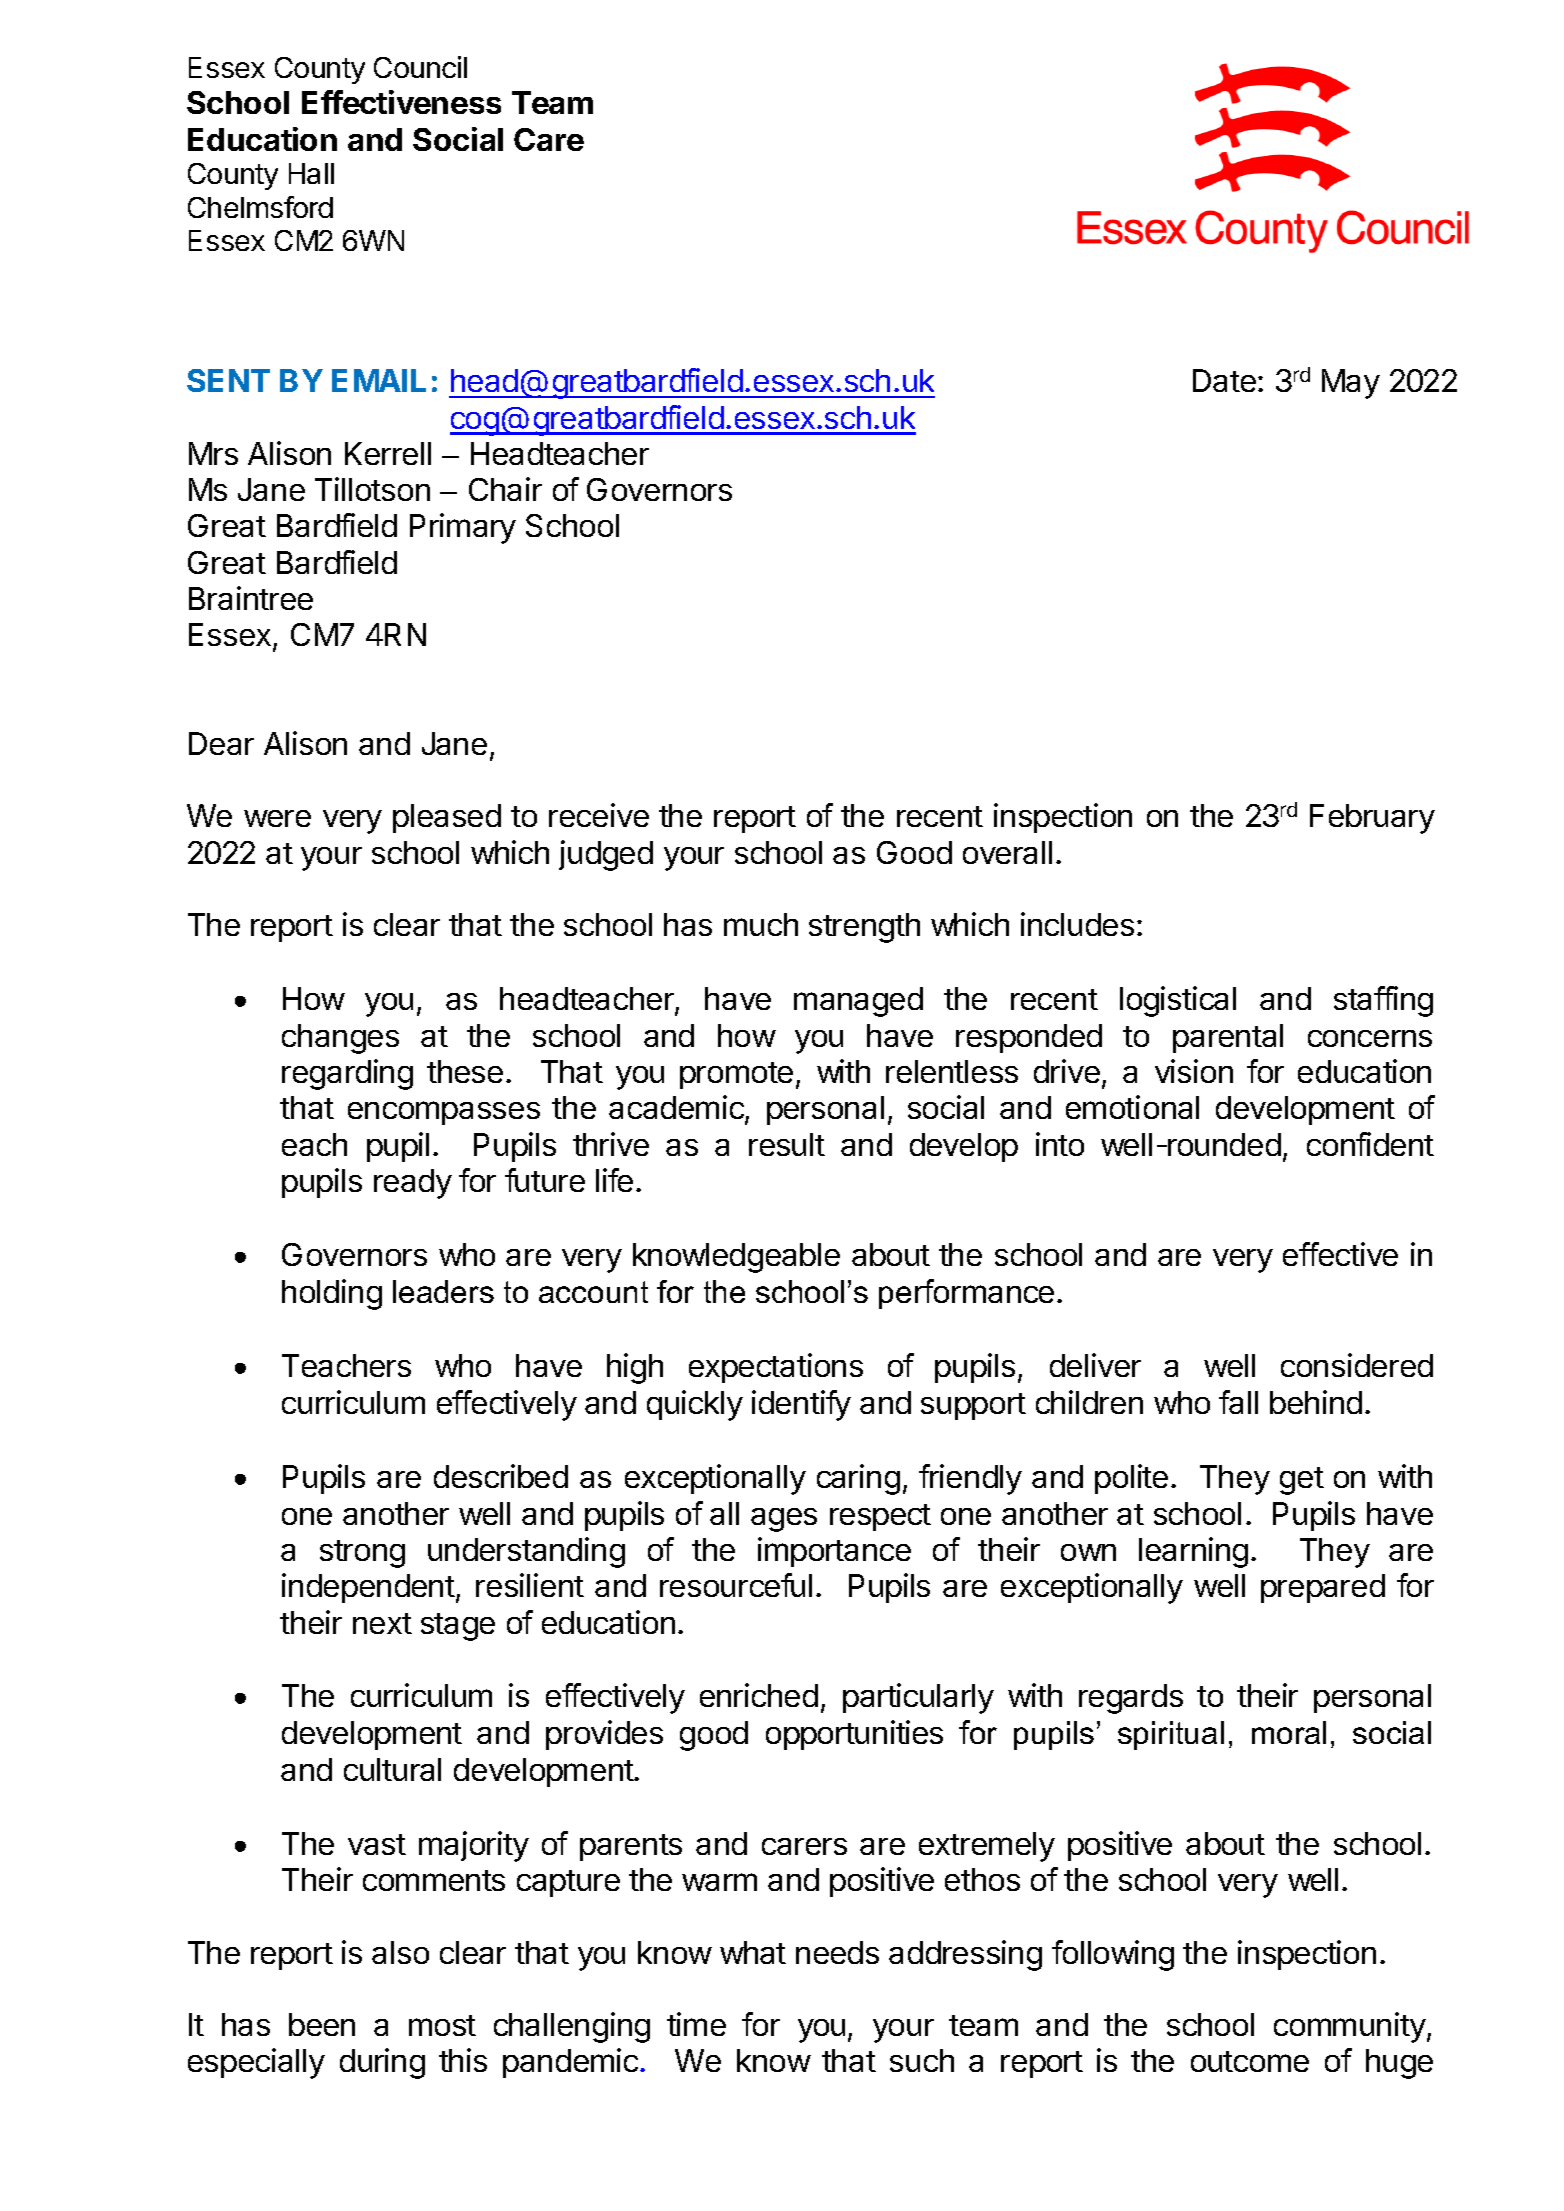 The height and width of the document is (2211, 1564). Describe the element at coordinates (1351, 384) in the document. I see `May` at that location.
